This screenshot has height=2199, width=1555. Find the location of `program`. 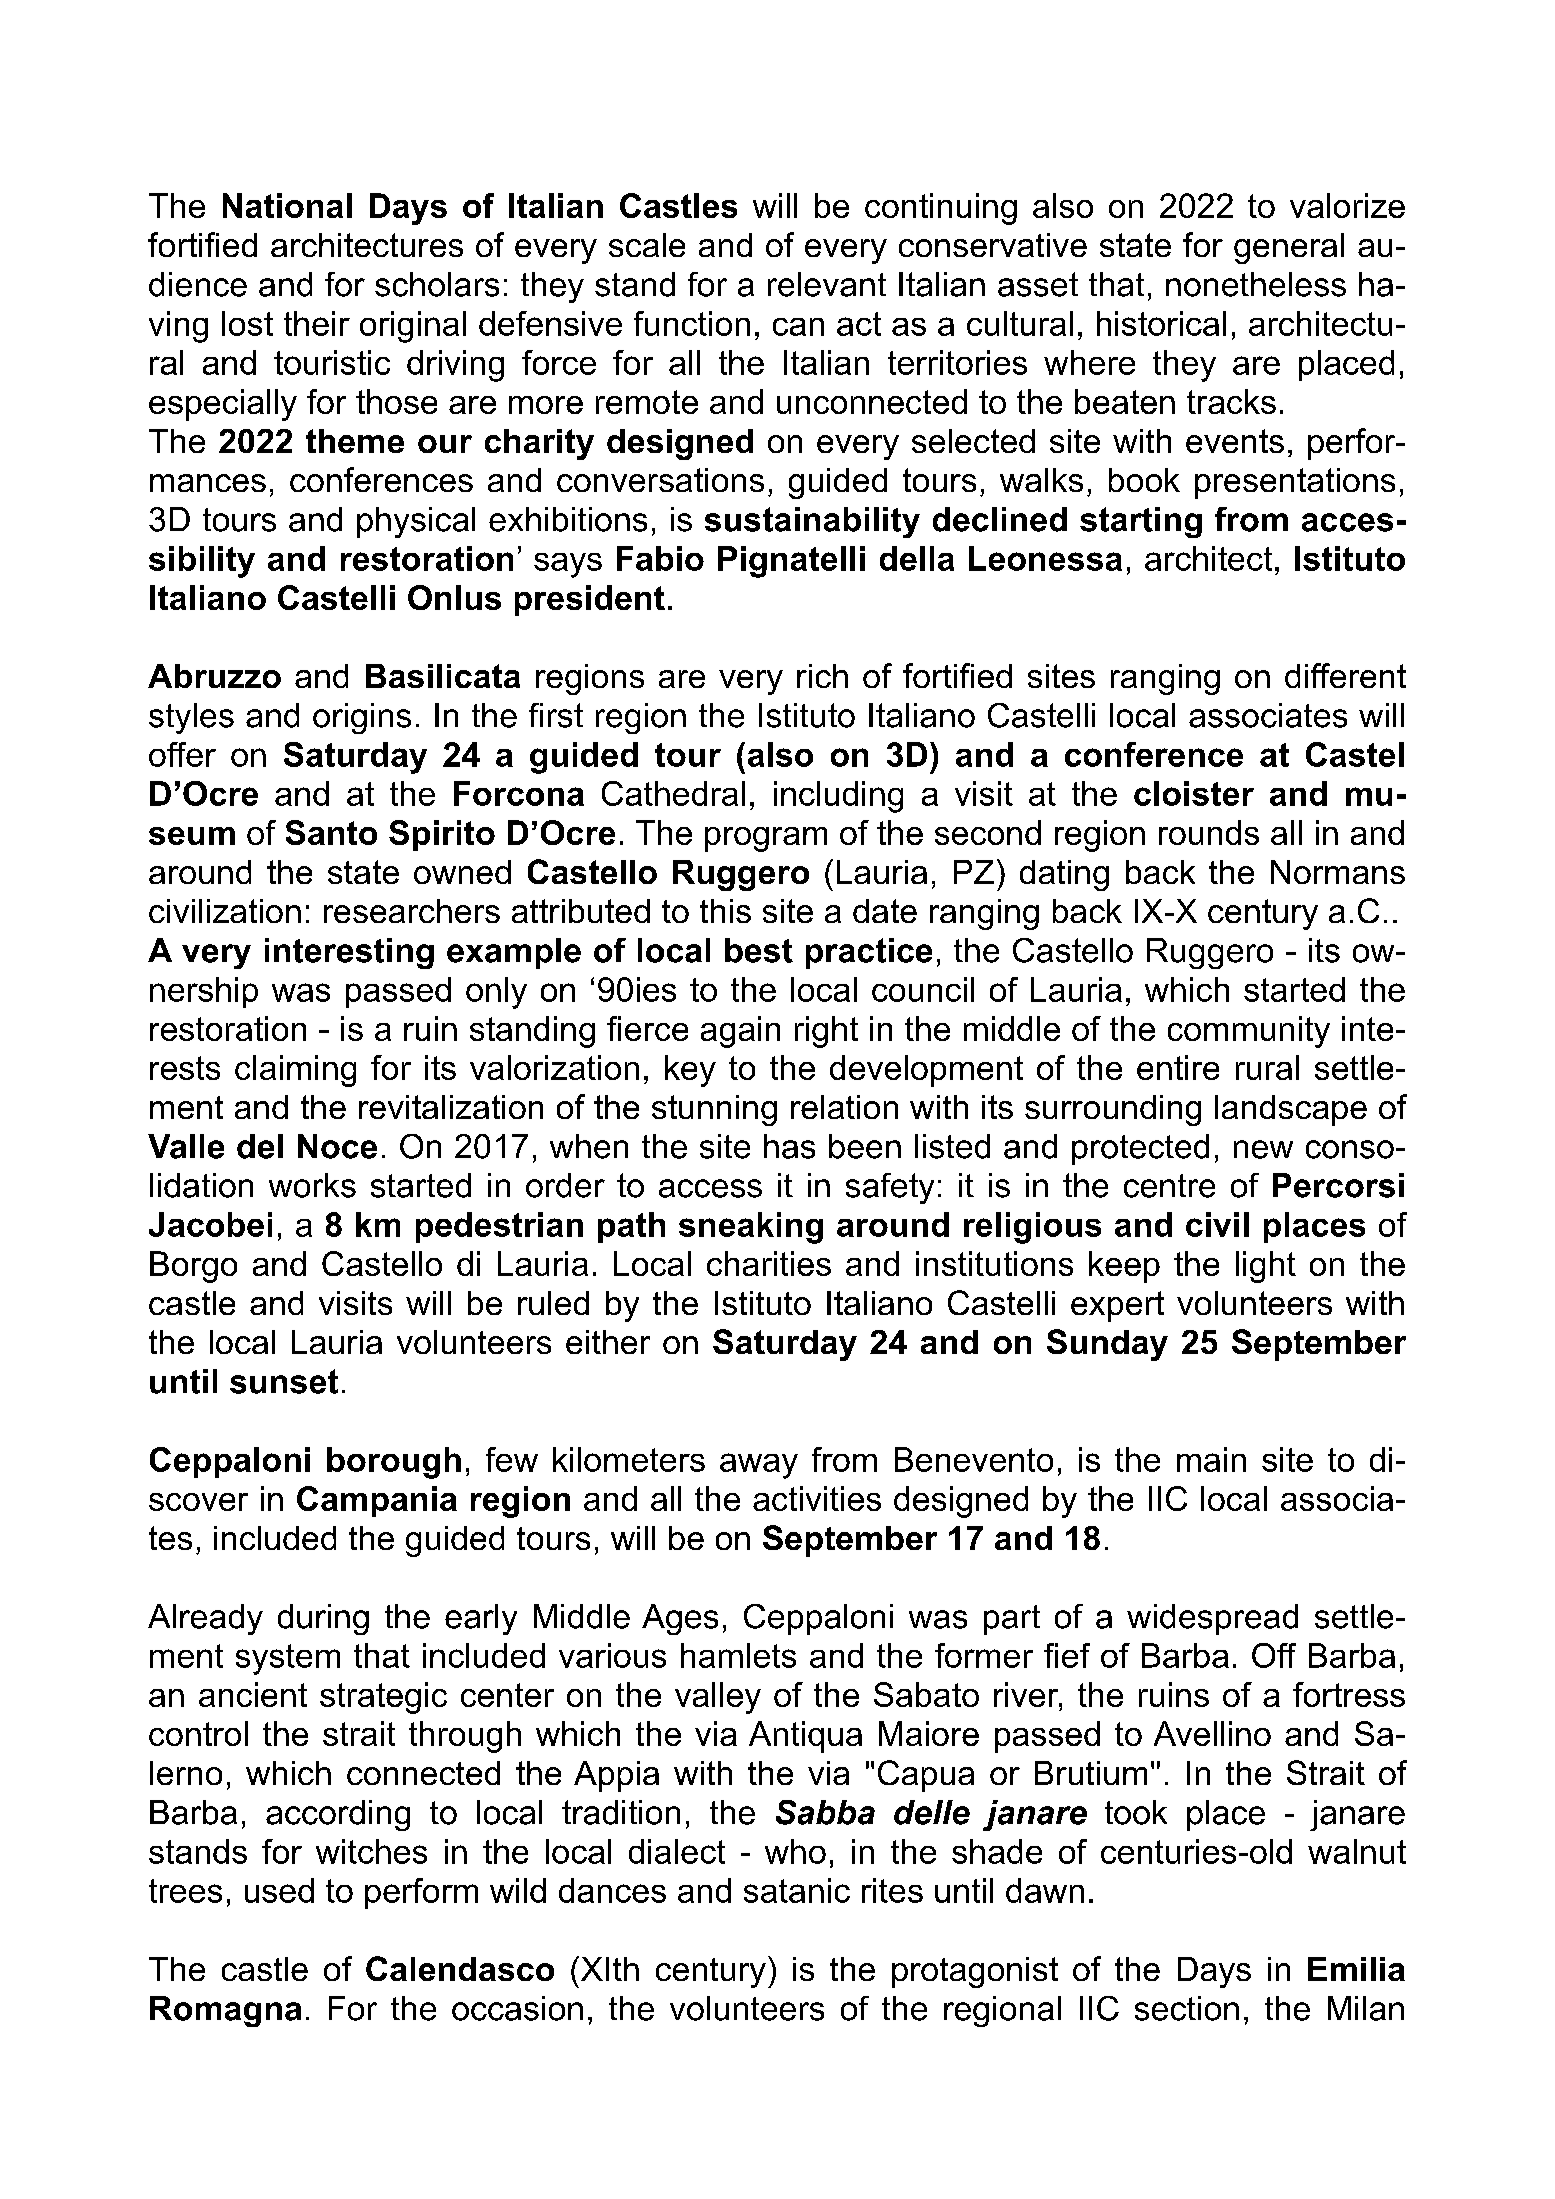

program is located at coordinates (766, 839).
